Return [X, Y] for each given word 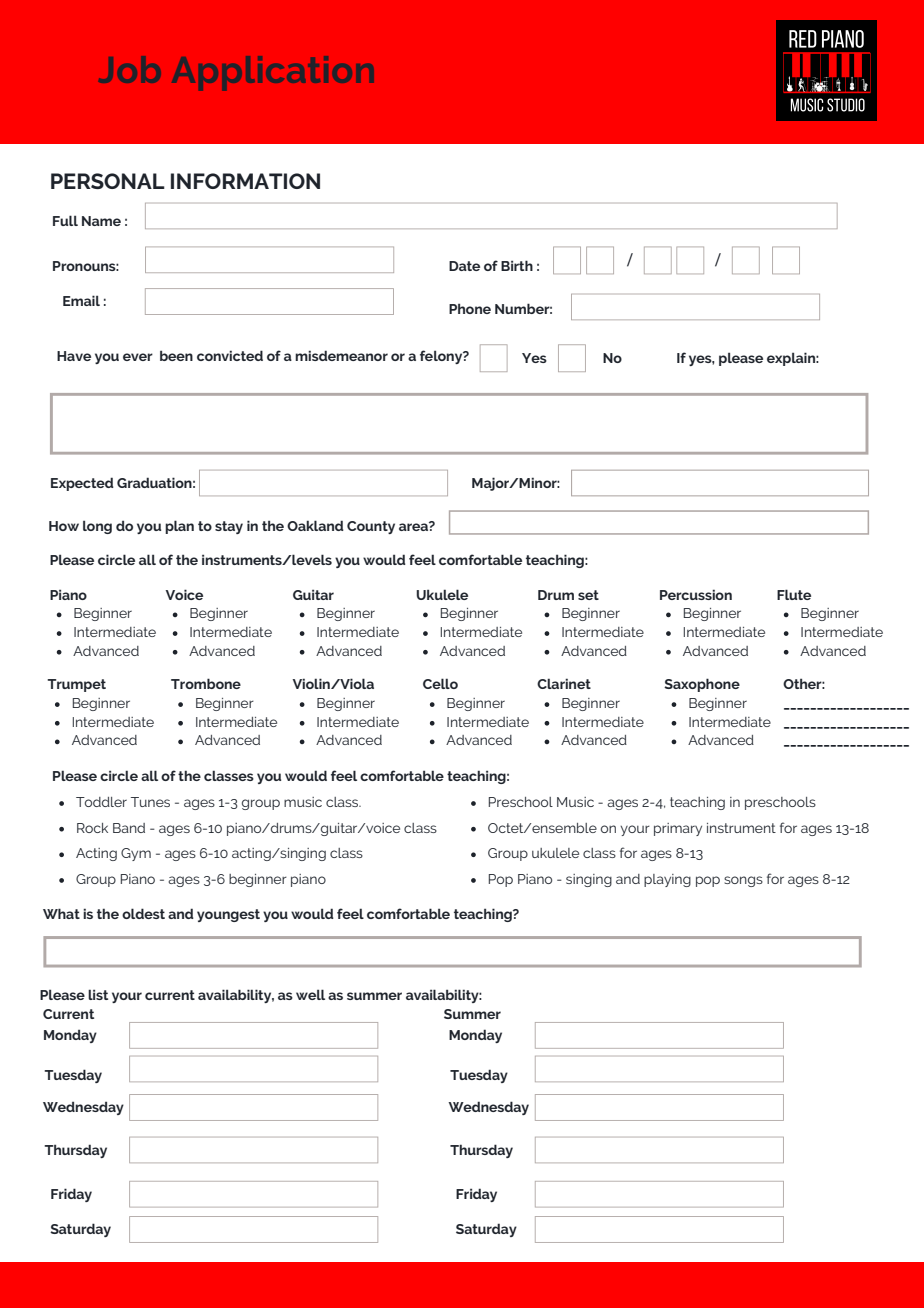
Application [272, 73]
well [310, 994]
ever [138, 357]
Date [464, 266]
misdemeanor [341, 355]
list [98, 994]
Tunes [150, 802]
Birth [517, 265]
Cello [440, 683]
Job [129, 69]
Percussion [696, 594]
